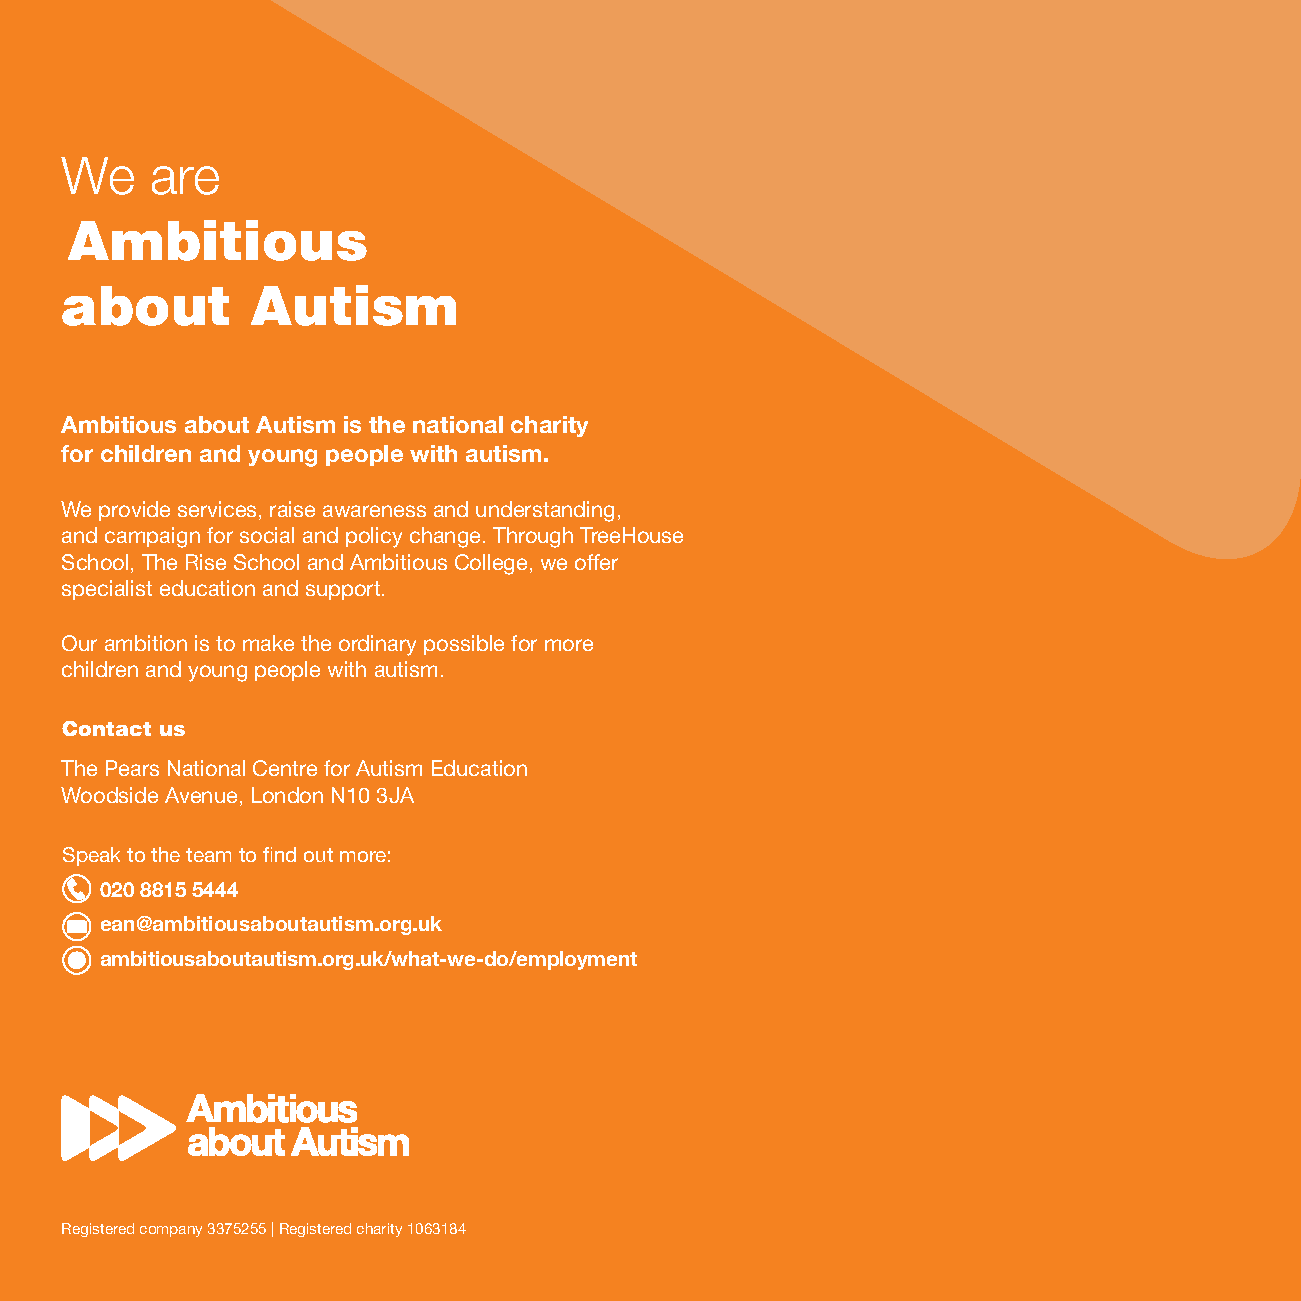 This screenshot has height=1301, width=1301. Describe the element at coordinates (146, 643) in the screenshot. I see `ambition` at that location.
